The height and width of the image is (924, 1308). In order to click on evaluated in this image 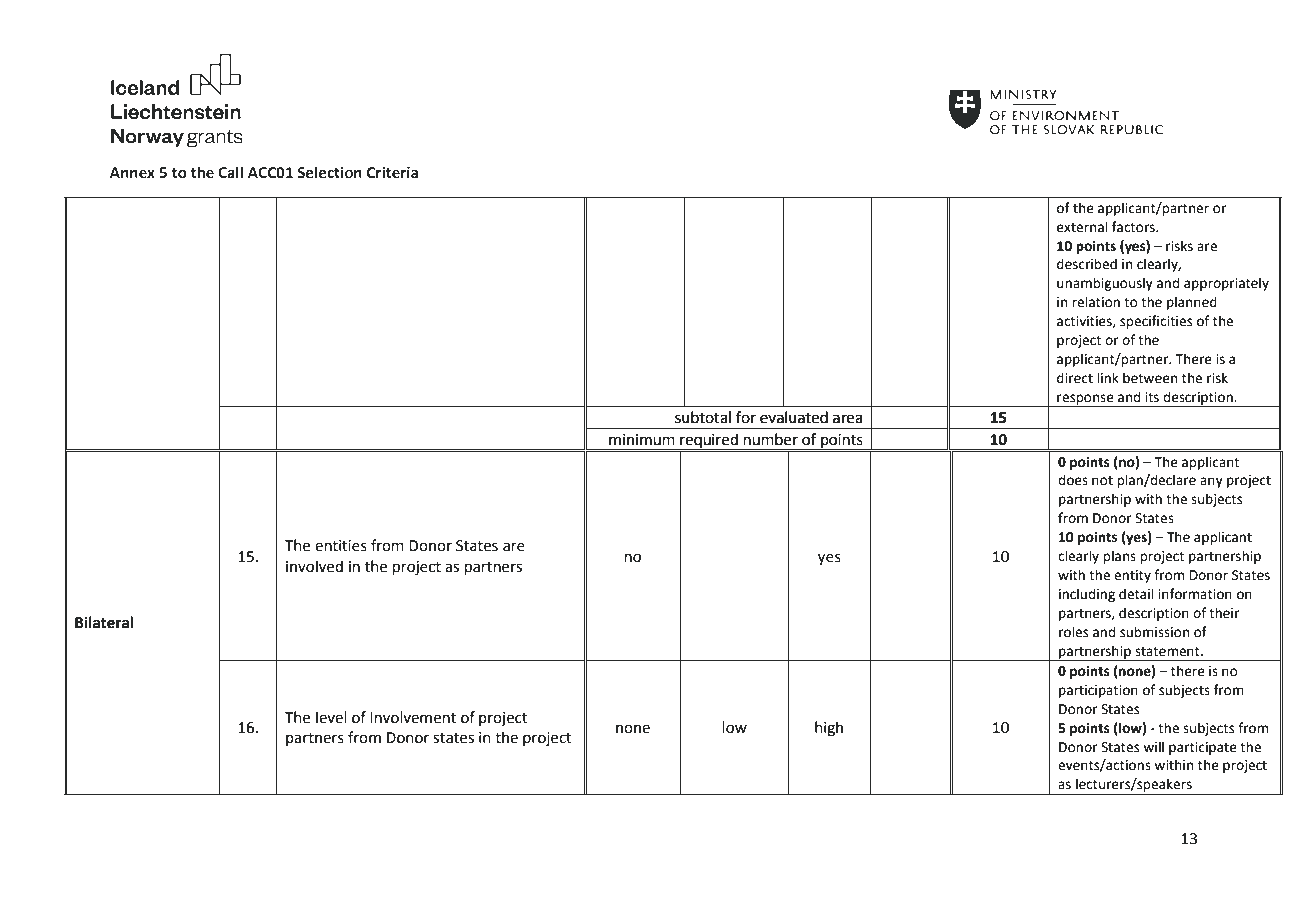, I will do `click(794, 417)`.
